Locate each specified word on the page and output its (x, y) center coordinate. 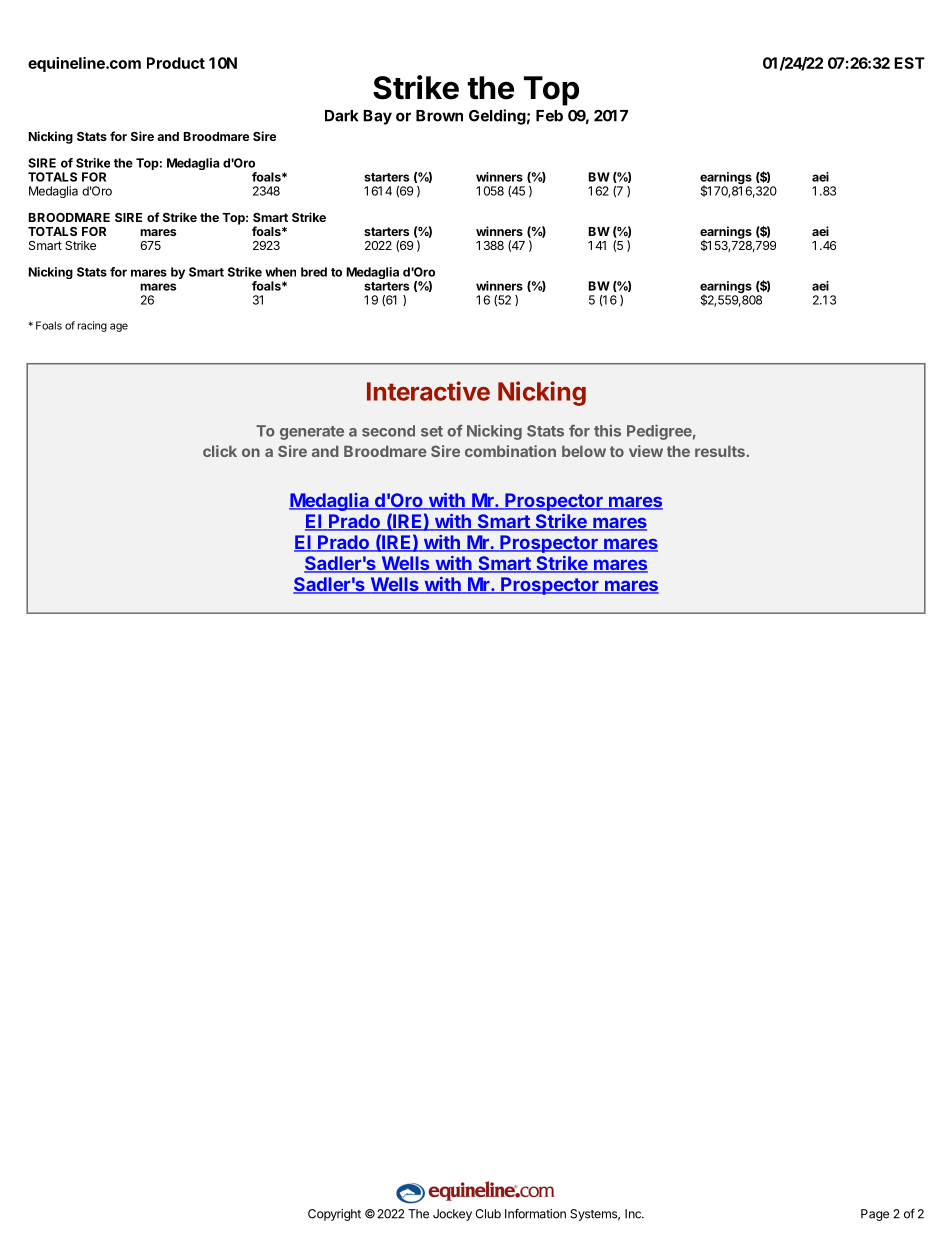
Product (176, 63)
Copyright (334, 1215)
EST (909, 63)
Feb (549, 116)
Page (875, 1215)
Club (488, 1214)
